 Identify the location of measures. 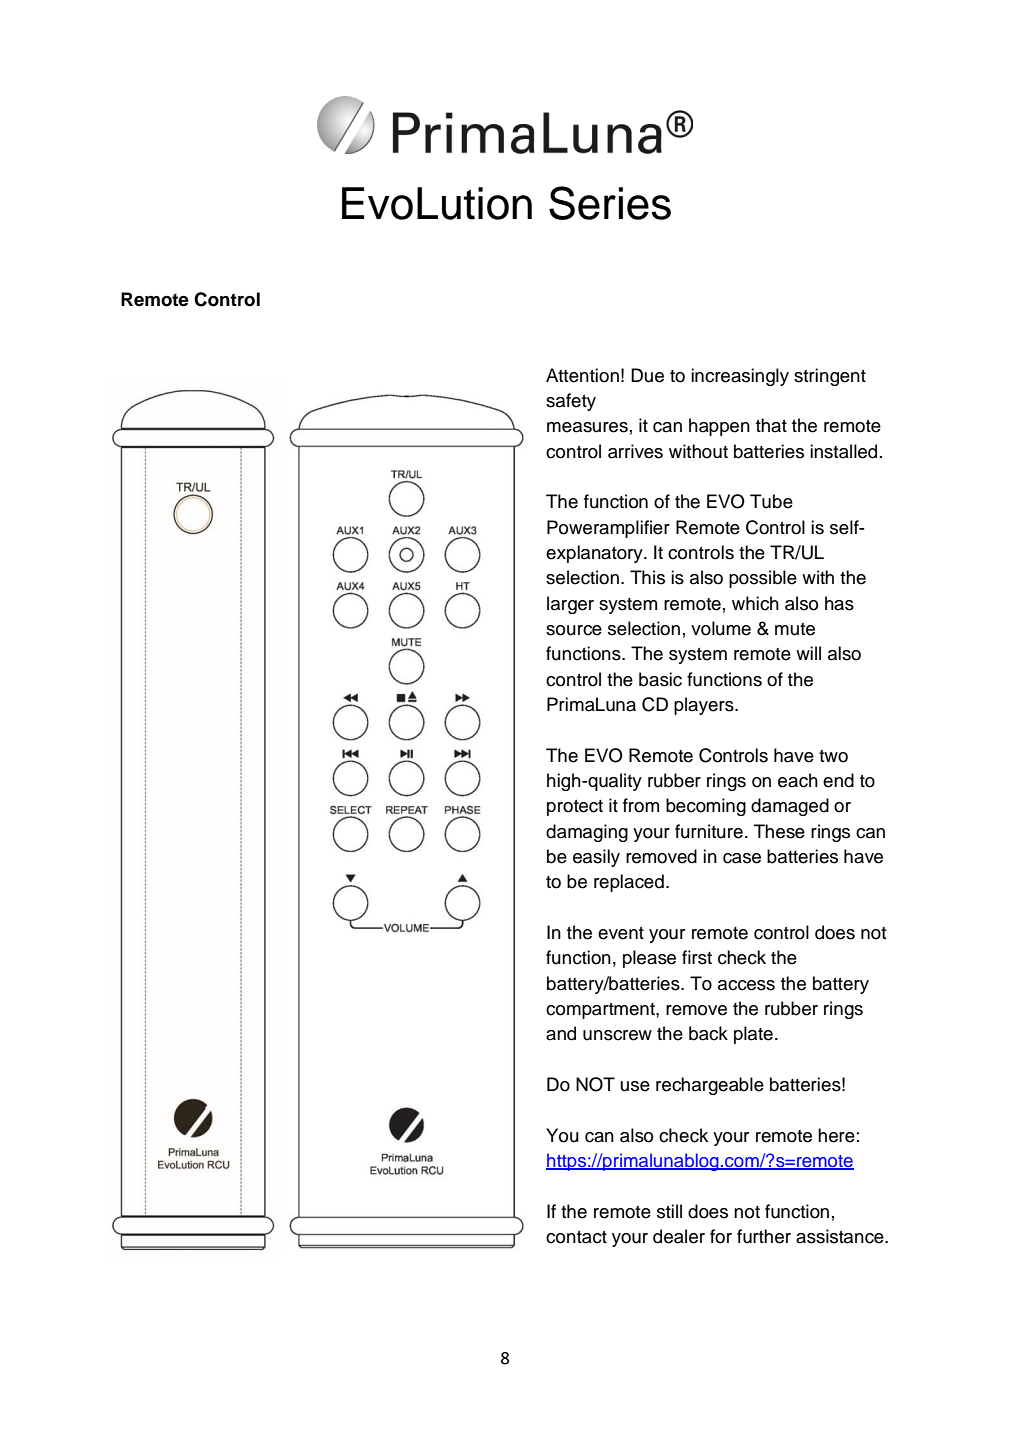
(587, 427).
